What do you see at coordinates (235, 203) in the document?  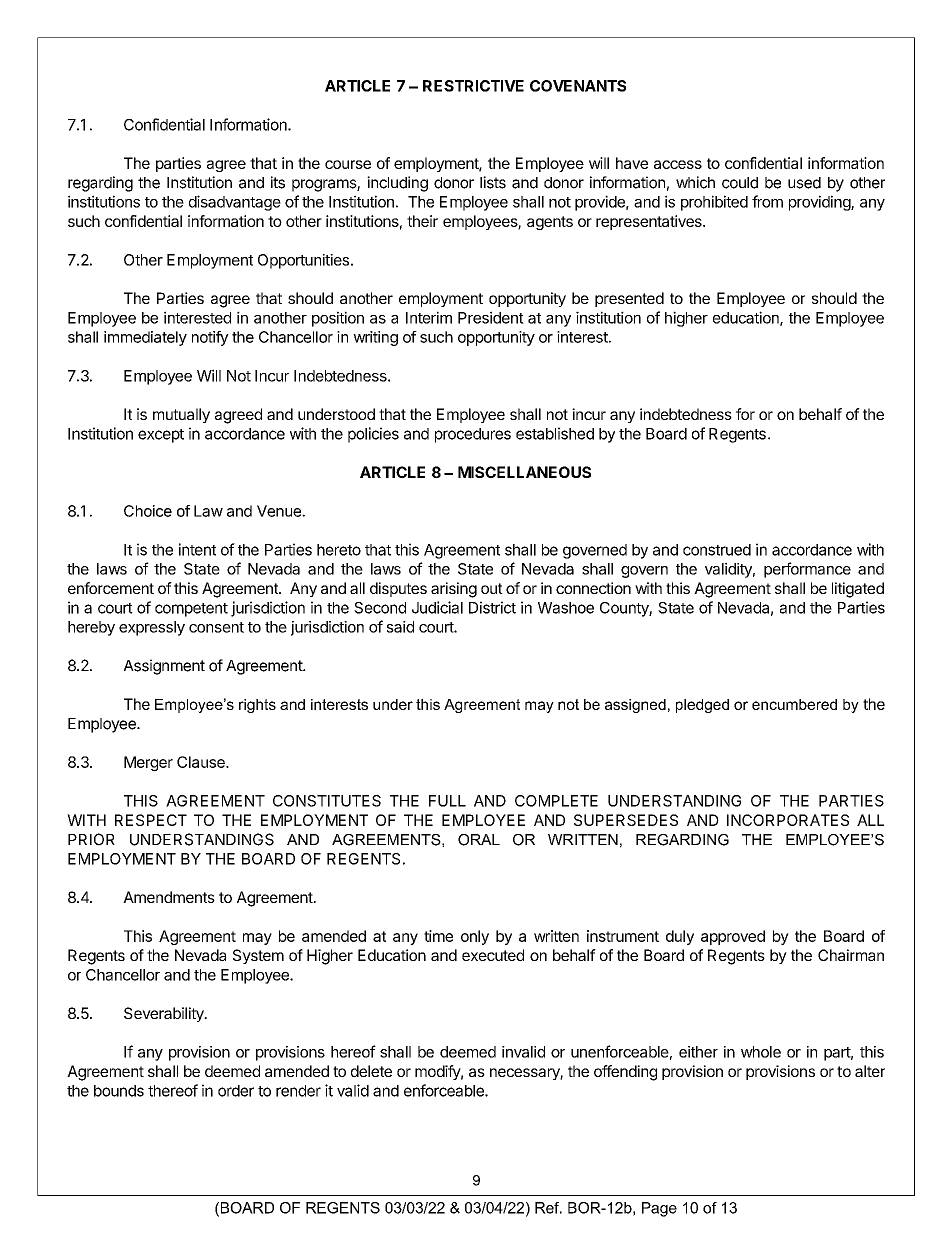 I see `disadvantage` at bounding box center [235, 203].
